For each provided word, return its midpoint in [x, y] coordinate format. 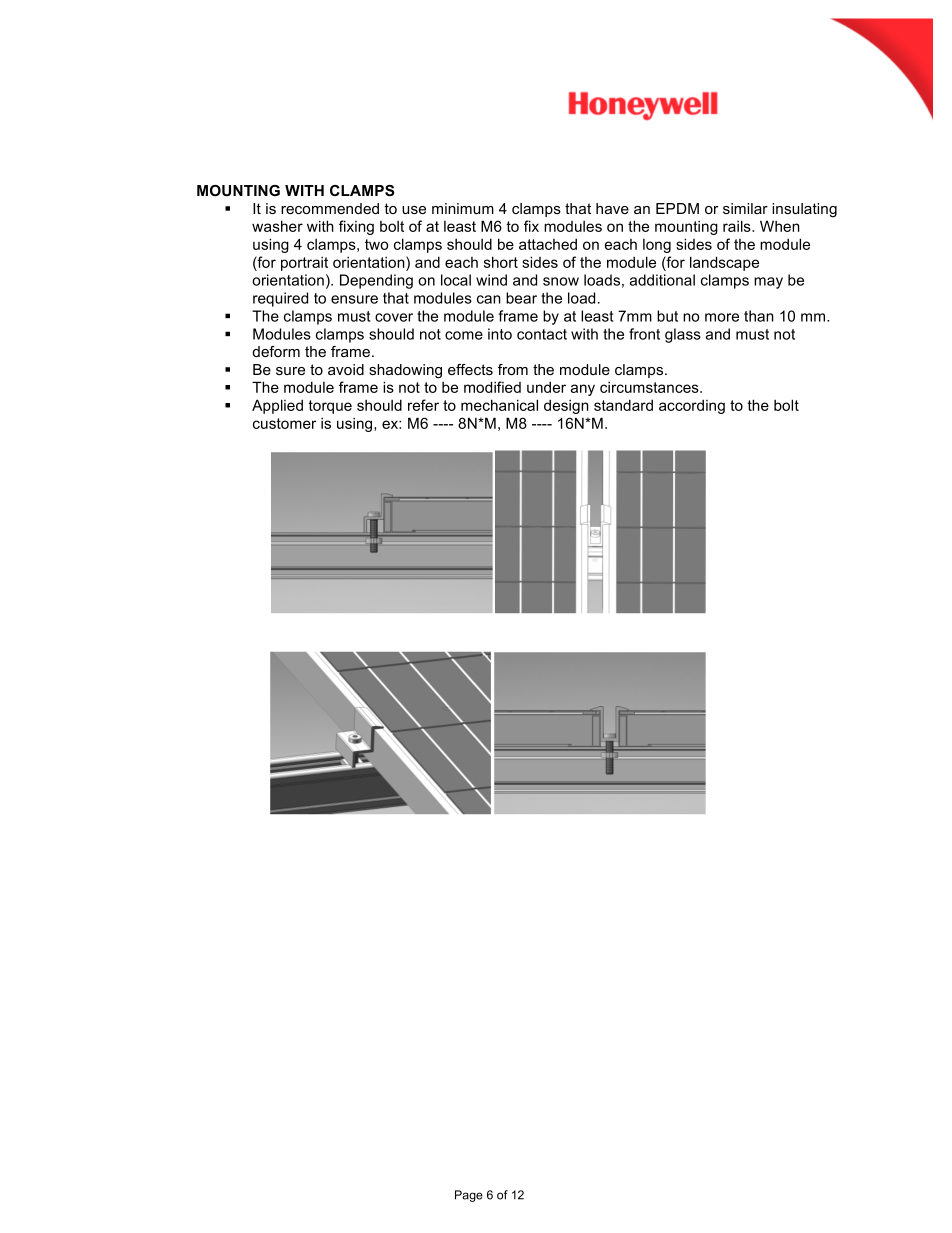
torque [330, 407]
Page [469, 1196]
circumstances [650, 387]
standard [623, 405]
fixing [356, 227]
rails [738, 226]
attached [548, 244]
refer [423, 405]
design [566, 406]
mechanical [499, 405]
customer [284, 423]
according [692, 406]
